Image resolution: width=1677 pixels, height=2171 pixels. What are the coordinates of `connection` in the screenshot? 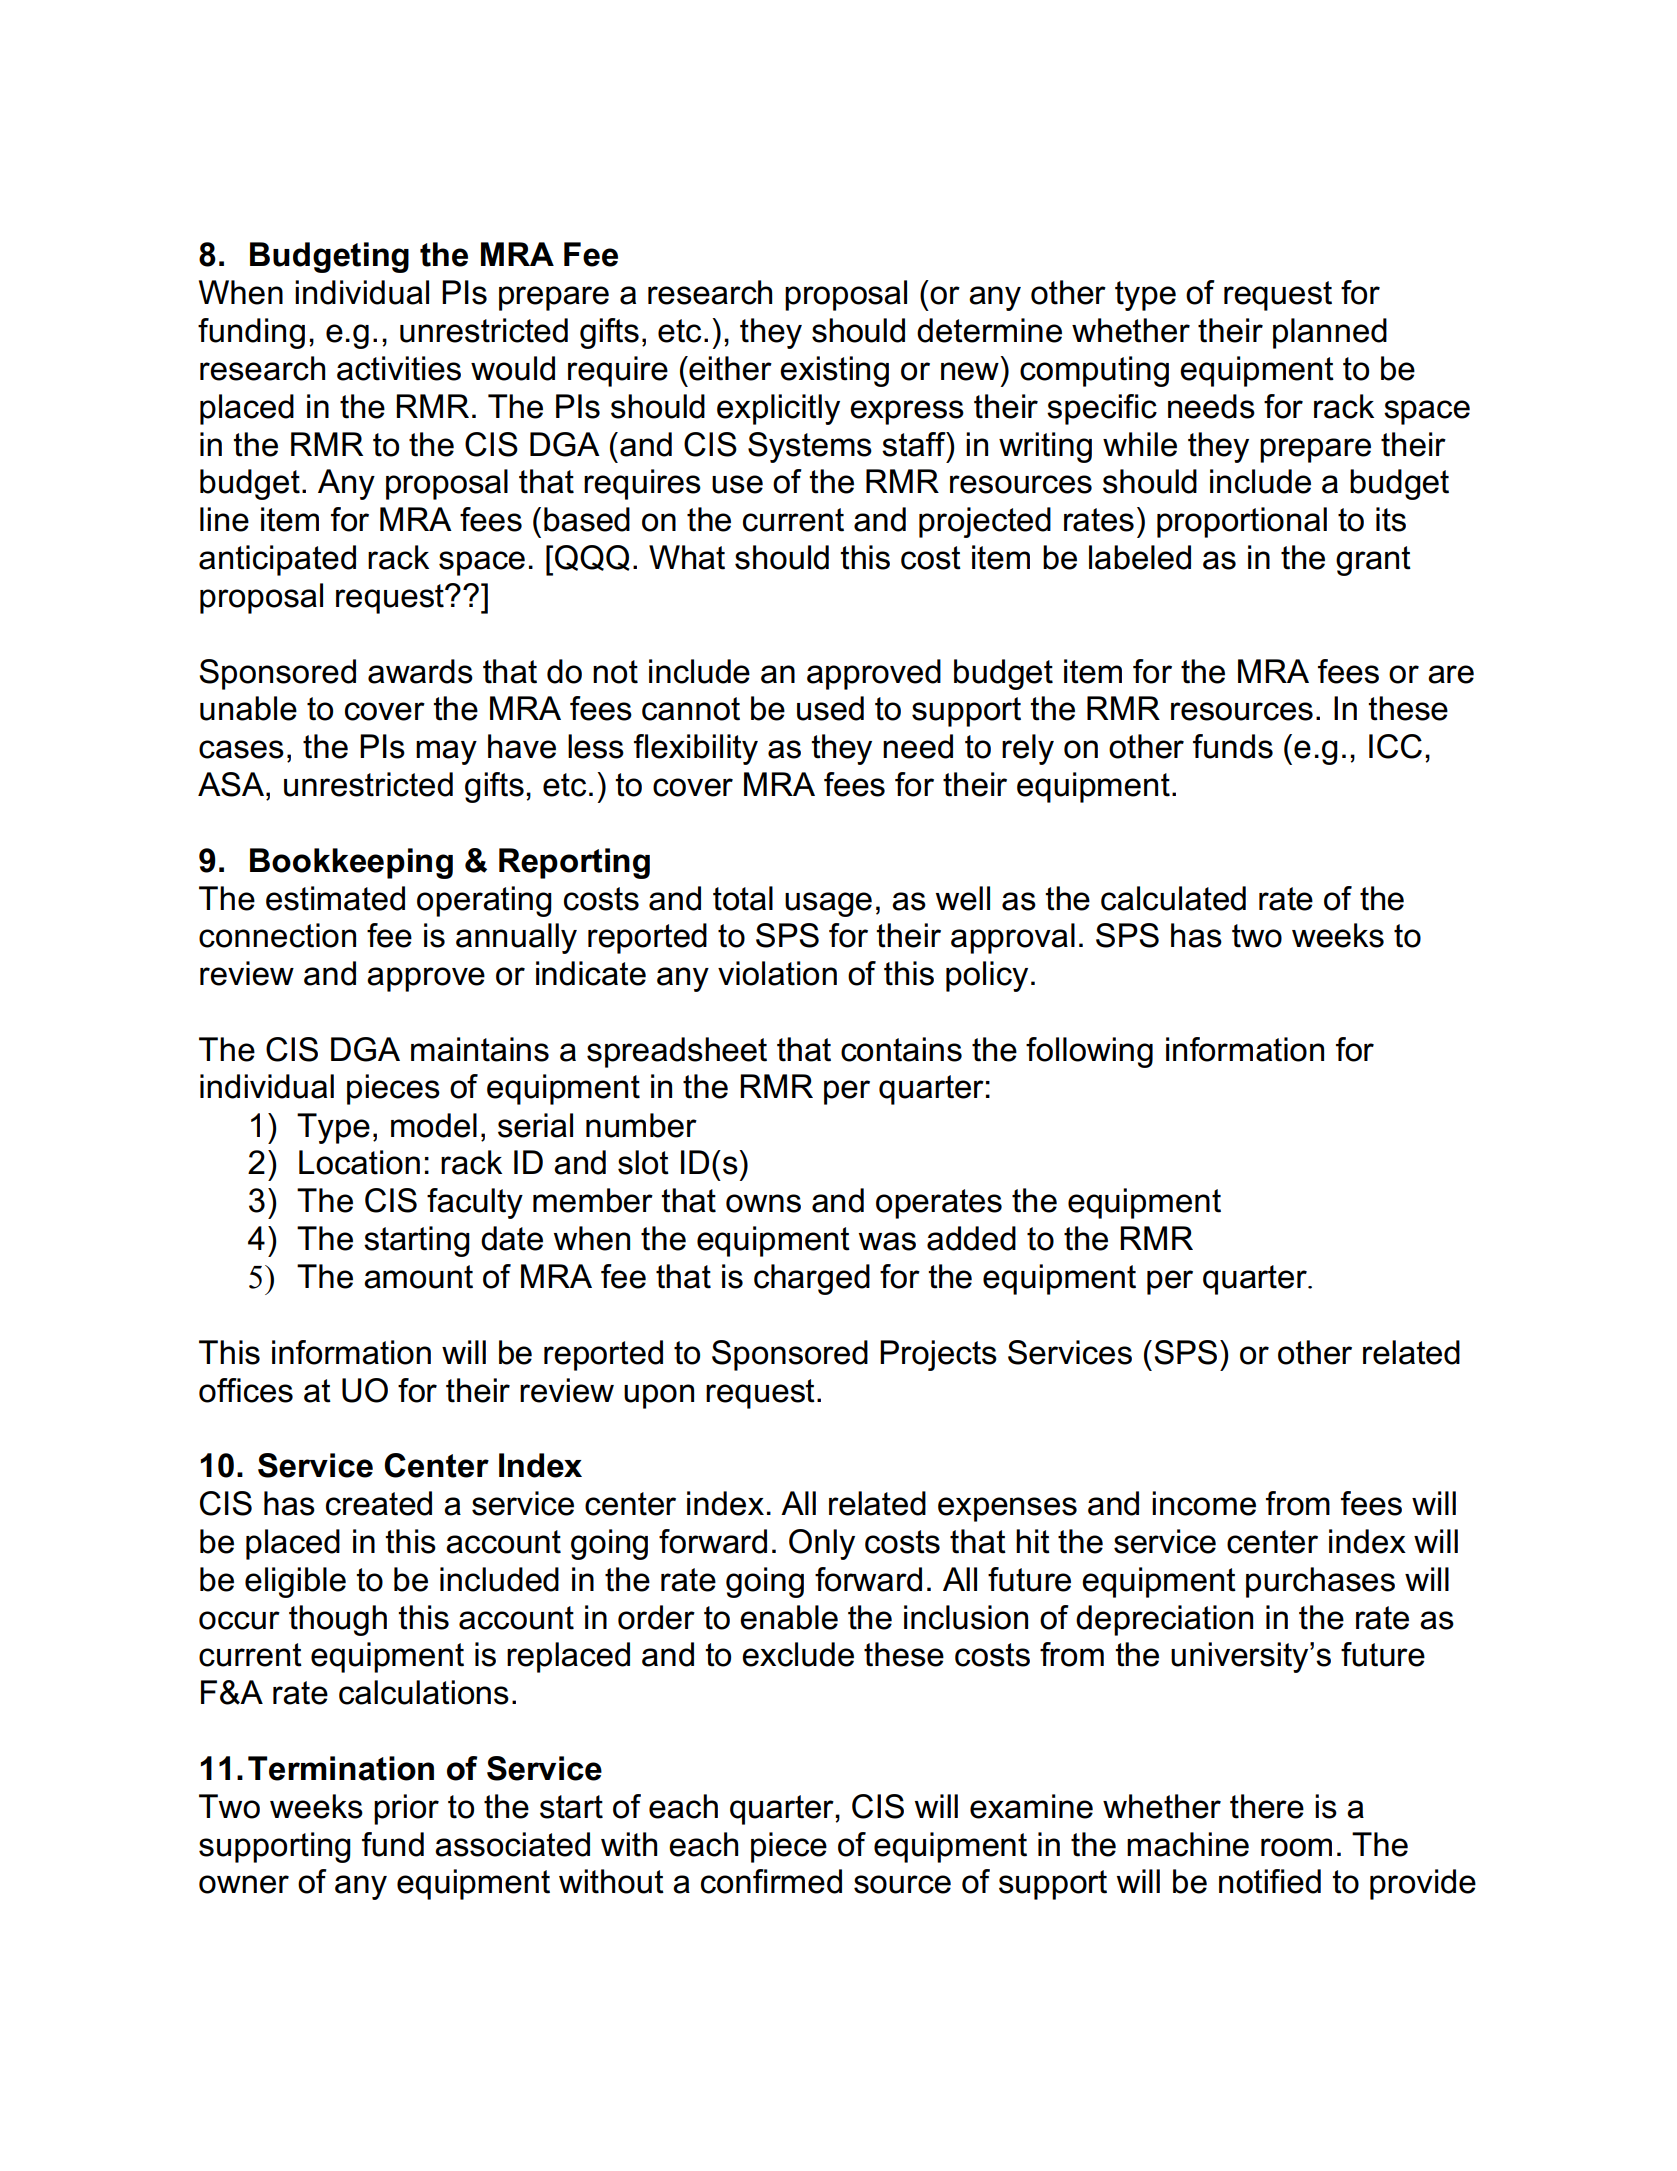 It's located at (277, 935).
